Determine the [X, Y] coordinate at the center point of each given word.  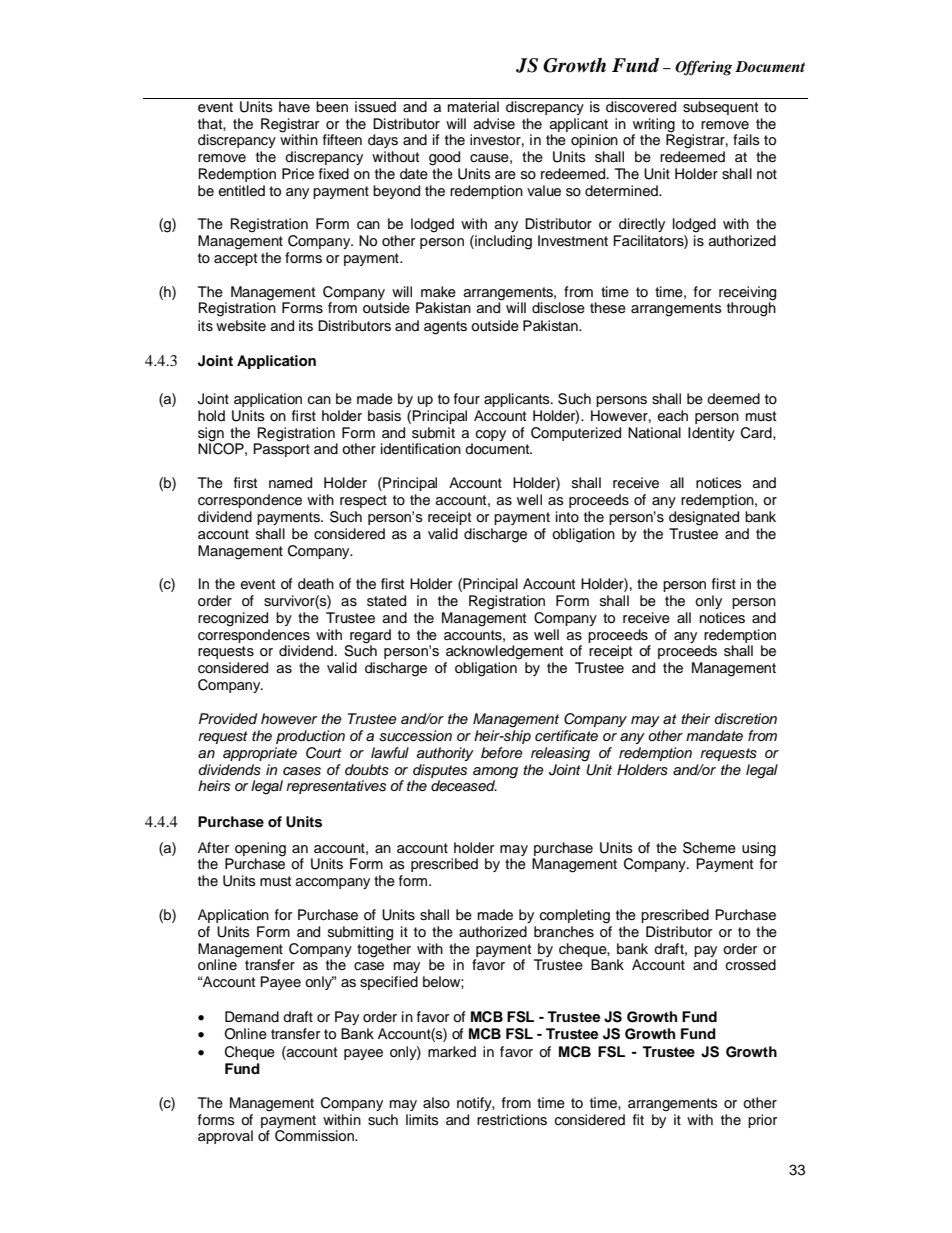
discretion [746, 719]
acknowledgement [504, 652]
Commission [316, 1136]
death [316, 584]
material [473, 107]
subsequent [720, 108]
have [294, 106]
